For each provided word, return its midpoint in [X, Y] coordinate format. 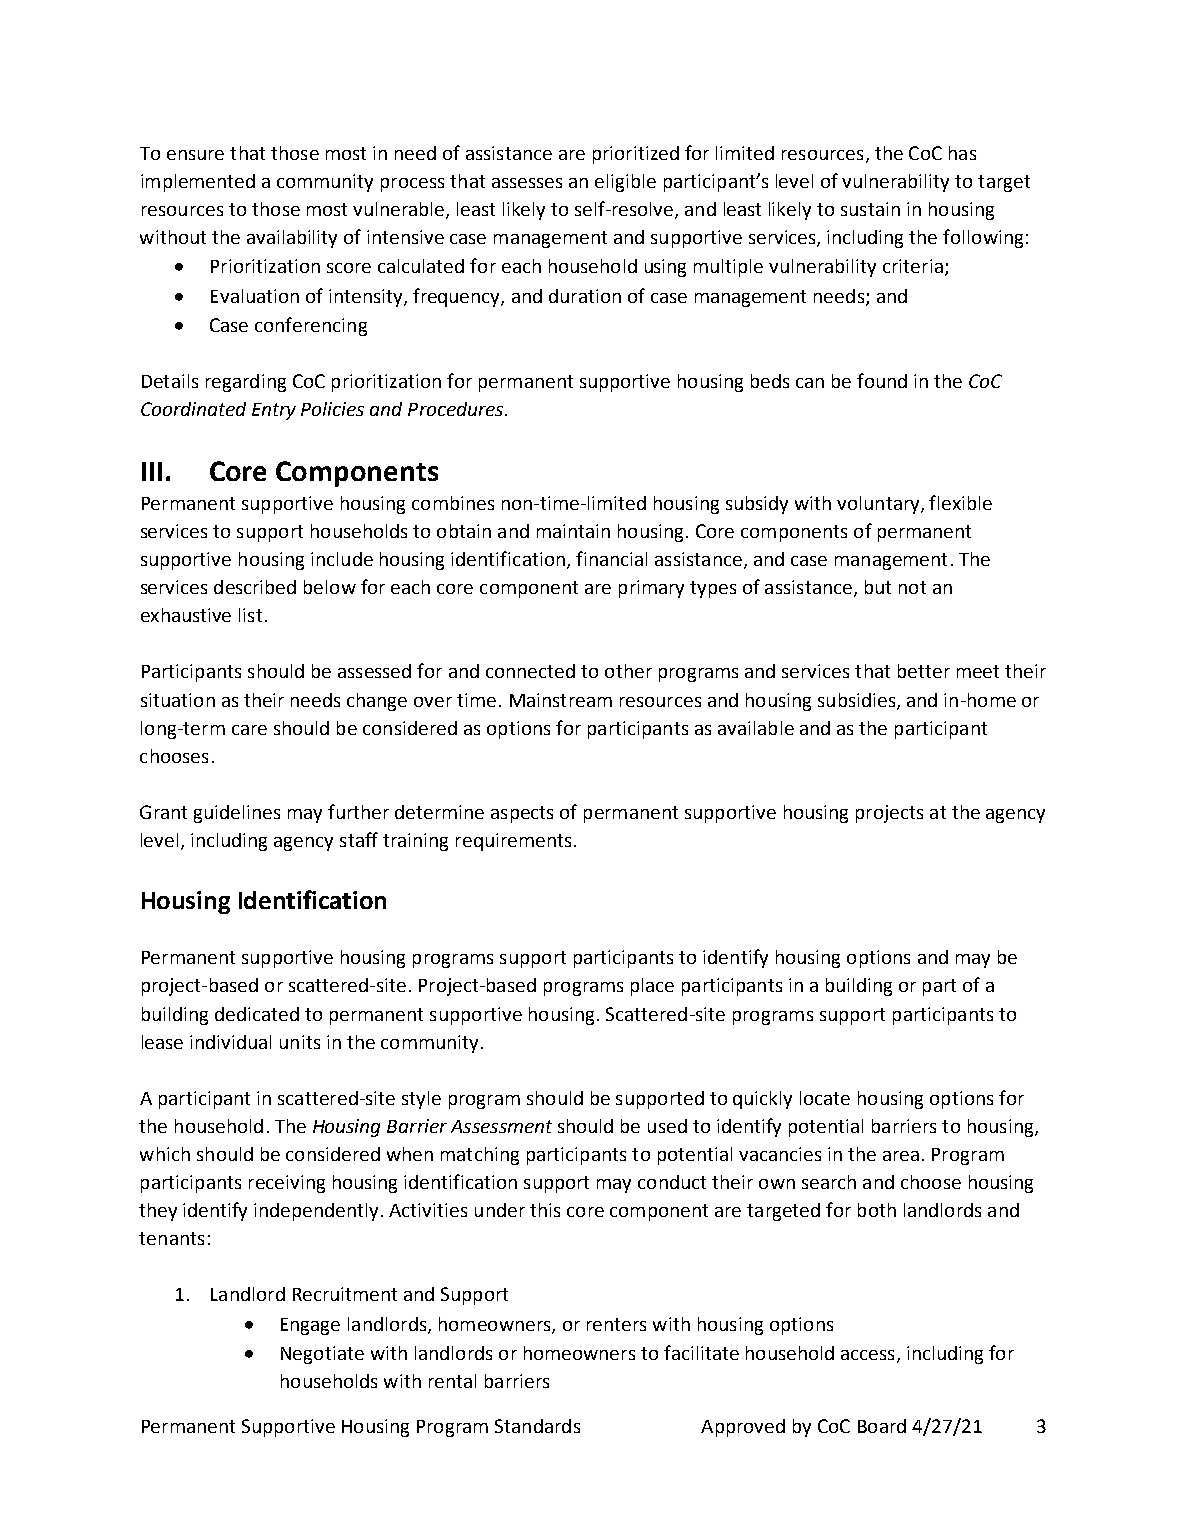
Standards [537, 1426]
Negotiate [322, 1355]
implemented [198, 183]
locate [825, 1098]
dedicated [257, 1014]
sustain [870, 209]
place [652, 987]
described [255, 587]
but [878, 587]
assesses [527, 183]
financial [611, 558]
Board [882, 1426]
